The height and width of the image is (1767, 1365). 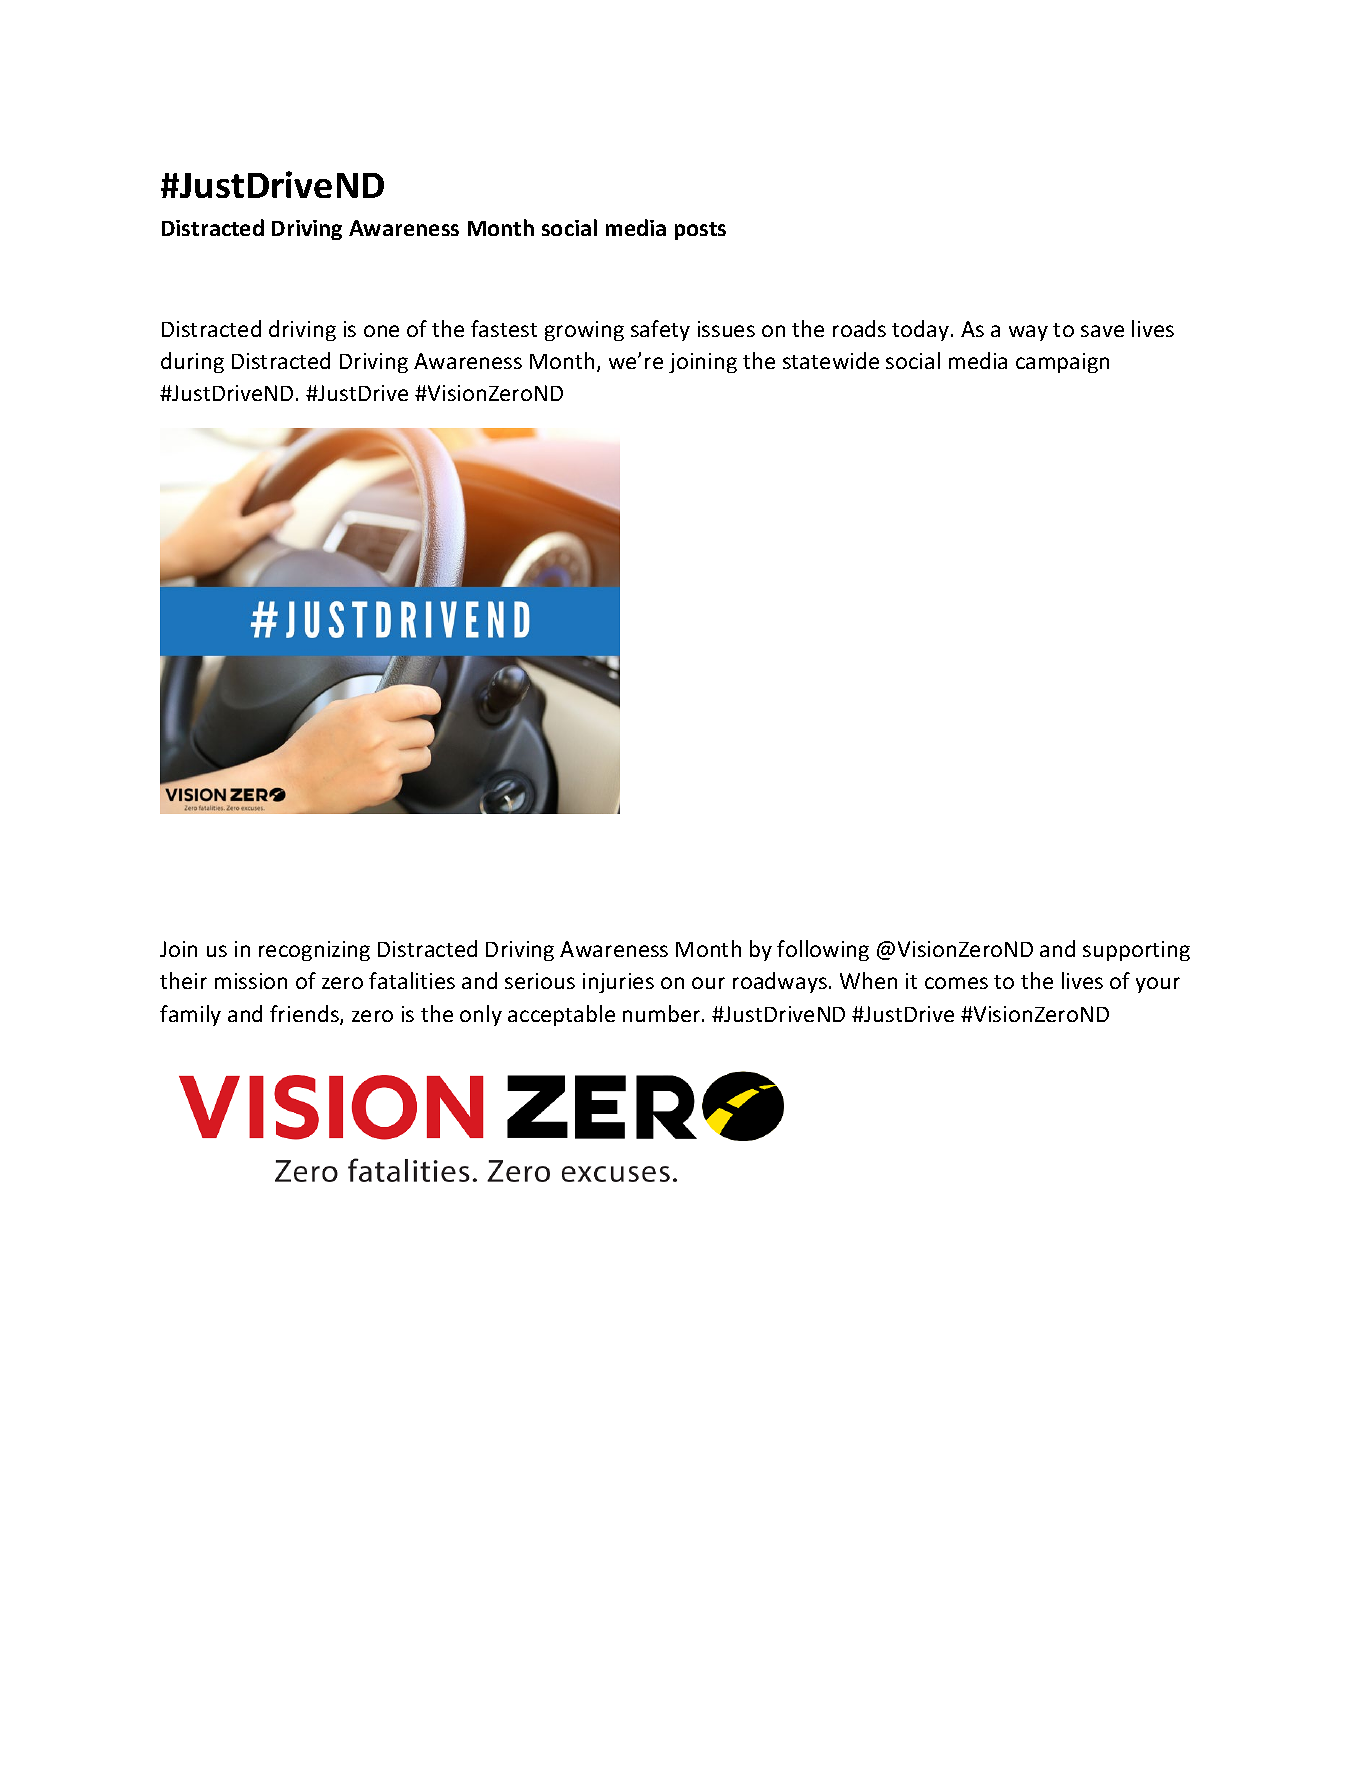 What do you see at coordinates (1102, 331) in the image?
I see `save` at bounding box center [1102, 331].
